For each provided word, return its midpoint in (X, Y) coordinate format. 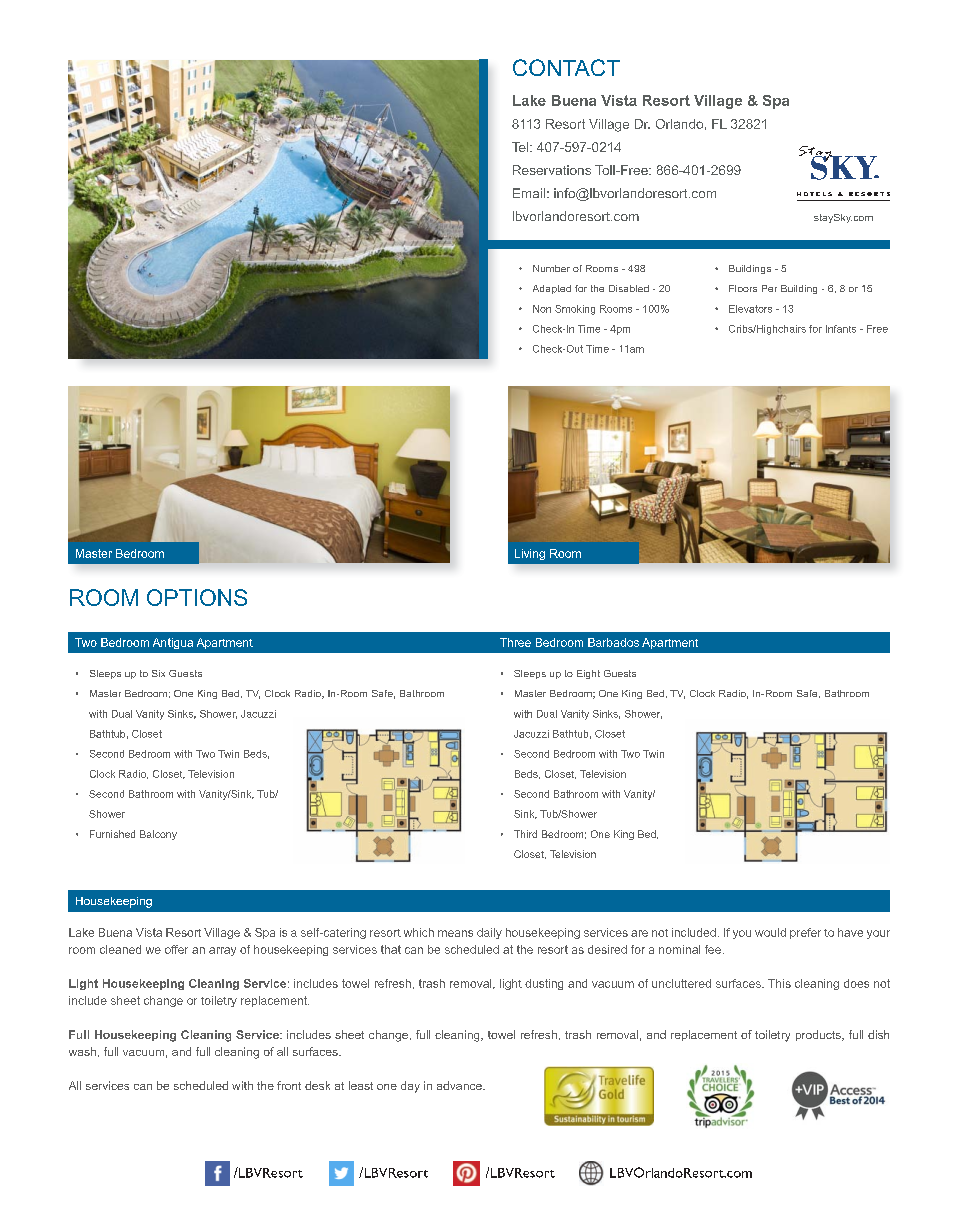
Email (529, 193)
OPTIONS (197, 597)
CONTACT (566, 67)
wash (82, 1051)
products (819, 1035)
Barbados (613, 642)
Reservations (552, 170)
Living (530, 554)
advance (460, 1085)
